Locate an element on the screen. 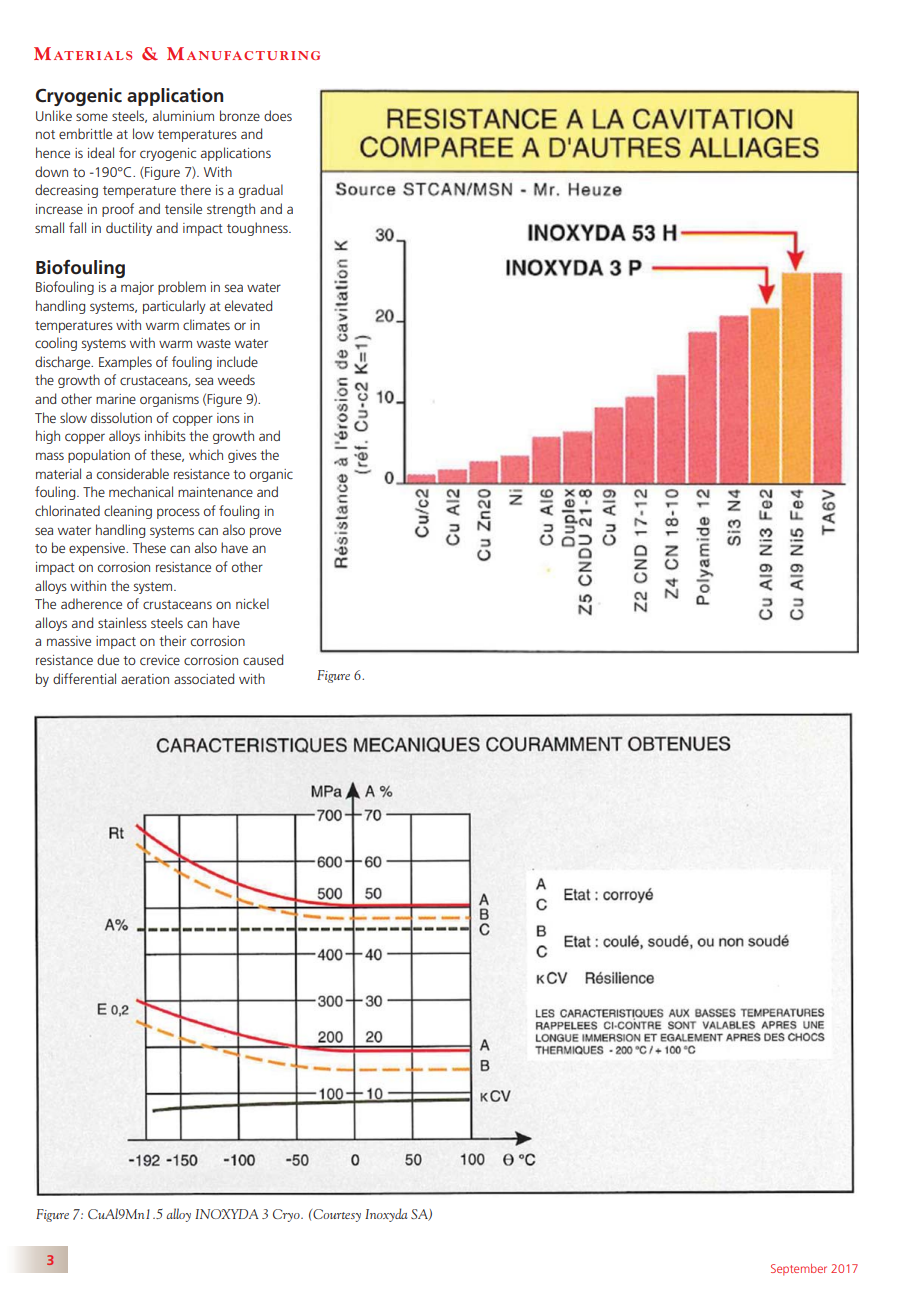 The width and height of the screenshot is (924, 1308). Courtesy is located at coordinates (336, 1215).
